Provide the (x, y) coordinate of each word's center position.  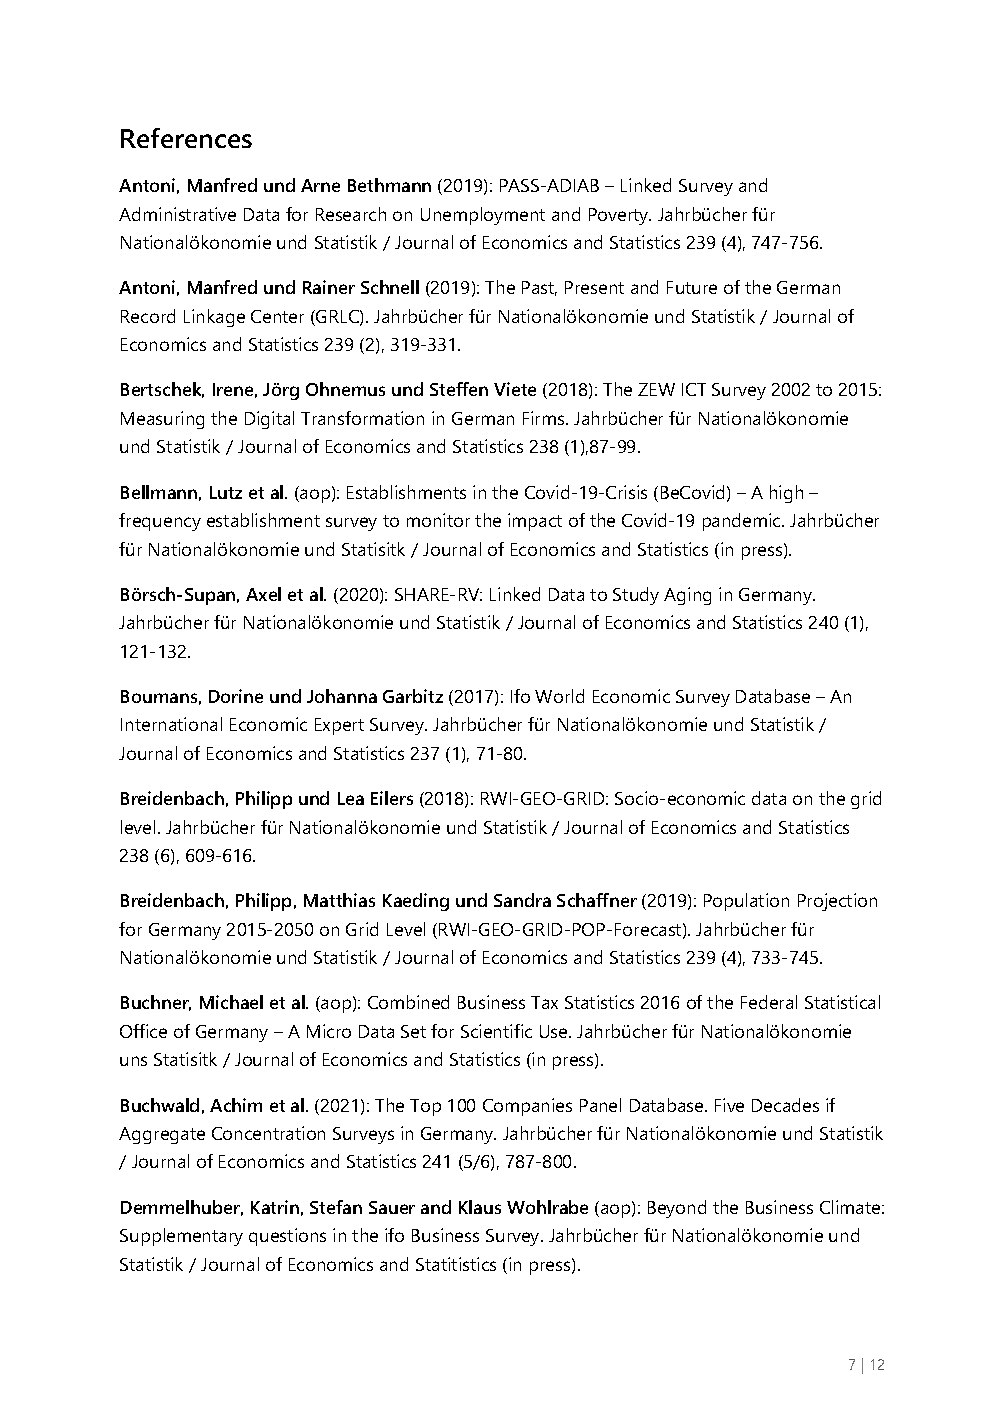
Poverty (620, 216)
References (186, 138)
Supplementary (181, 1237)
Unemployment (483, 216)
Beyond (677, 1209)
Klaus (480, 1207)
